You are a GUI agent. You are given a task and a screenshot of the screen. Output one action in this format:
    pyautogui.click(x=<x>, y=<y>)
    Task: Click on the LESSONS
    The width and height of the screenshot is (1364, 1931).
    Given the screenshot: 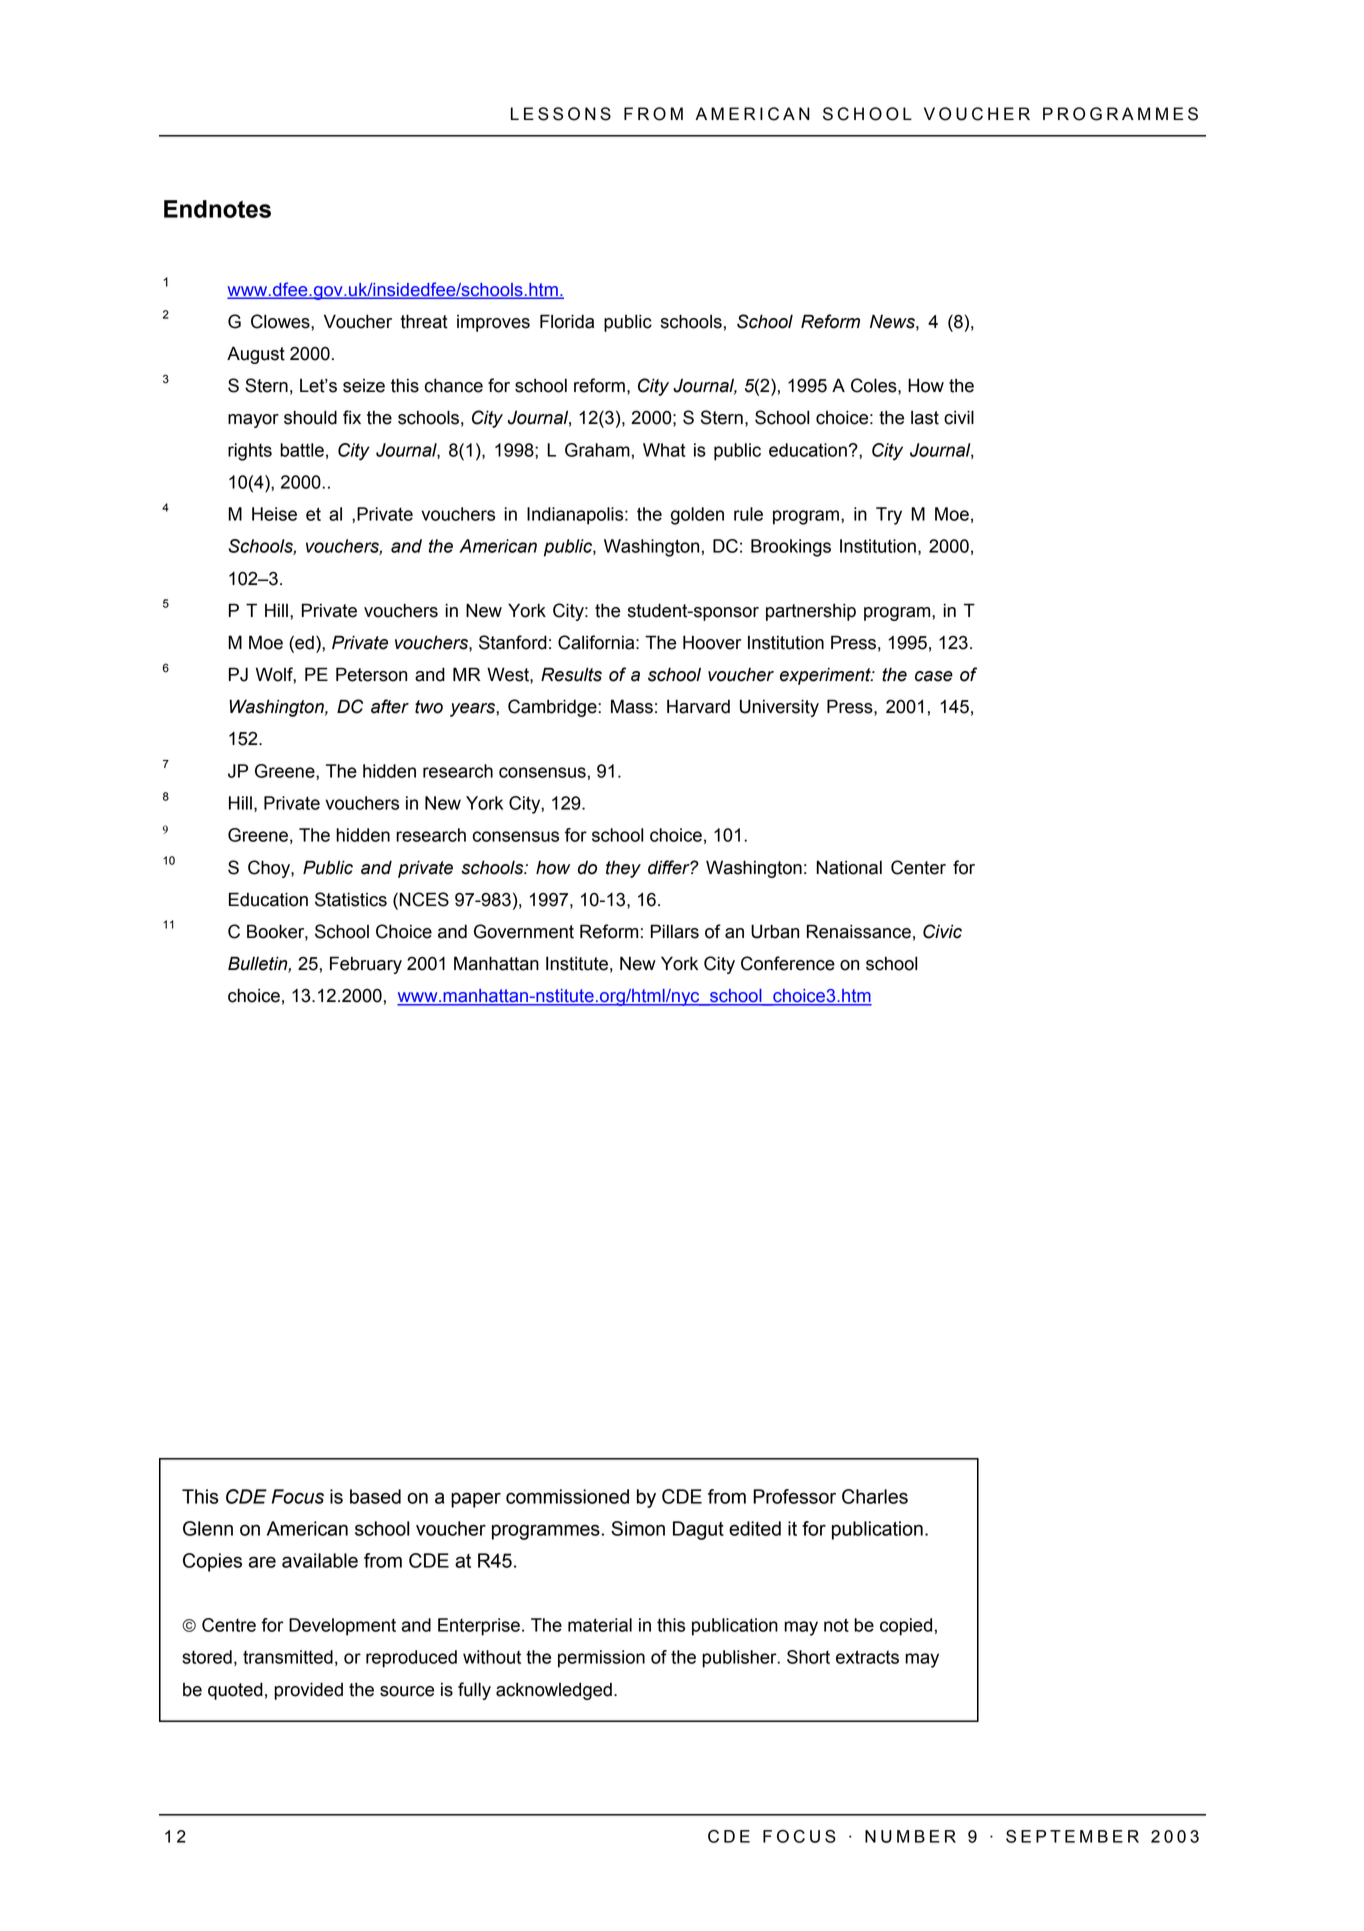 What is the action you would take?
    pyautogui.click(x=561, y=114)
